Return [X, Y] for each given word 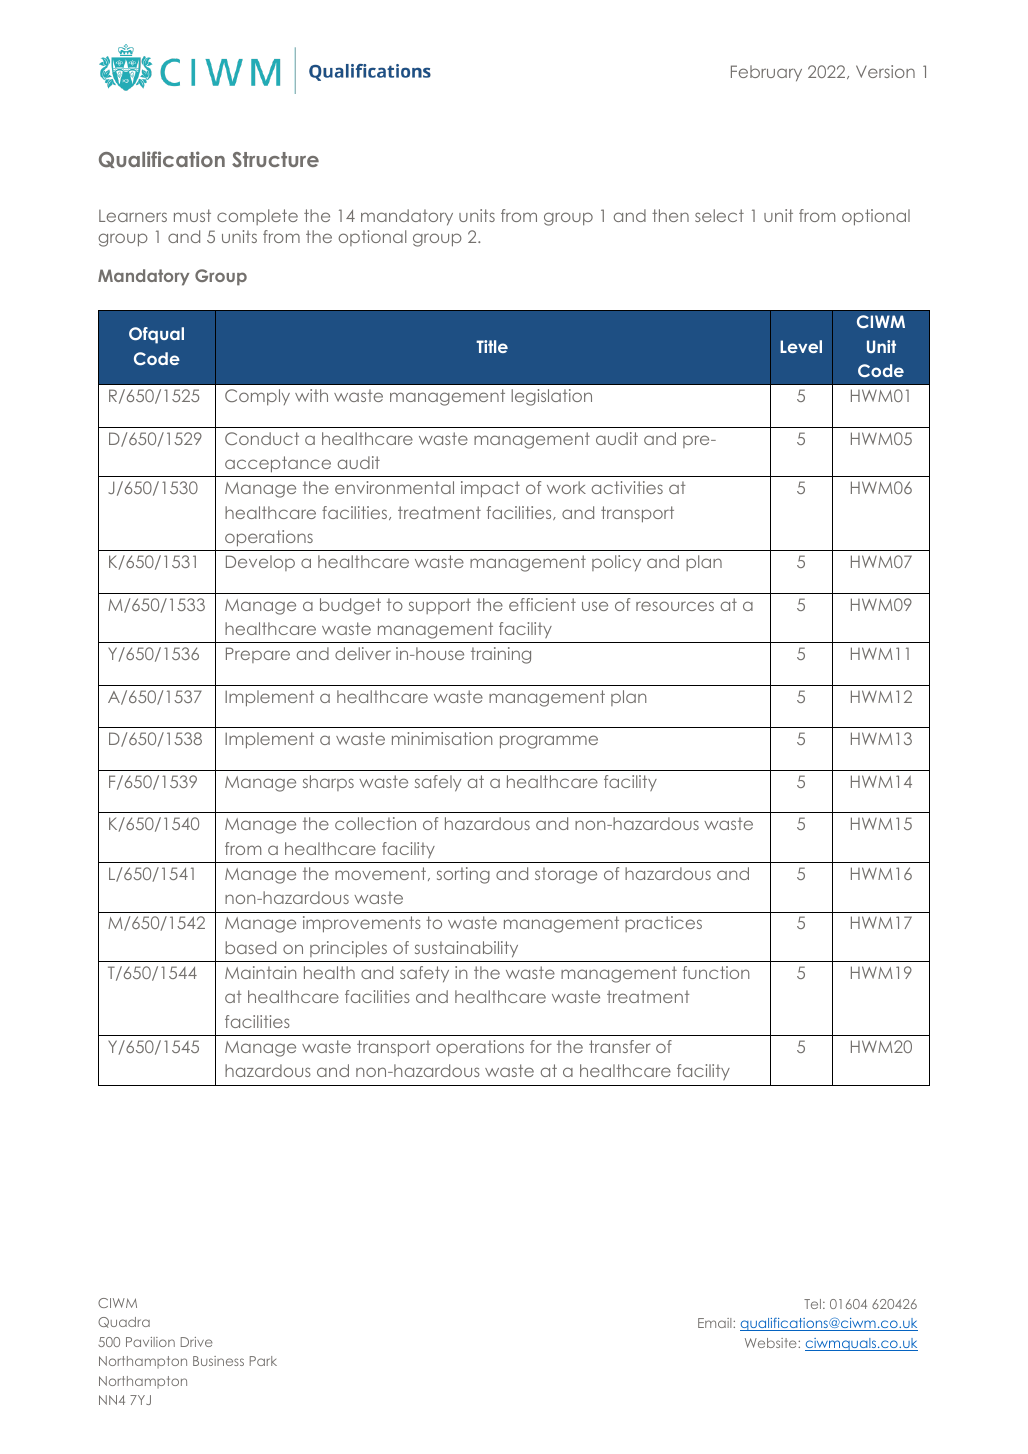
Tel [812, 1304]
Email [716, 1323]
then [670, 215]
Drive [197, 1342]
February [766, 73]
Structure [275, 159]
